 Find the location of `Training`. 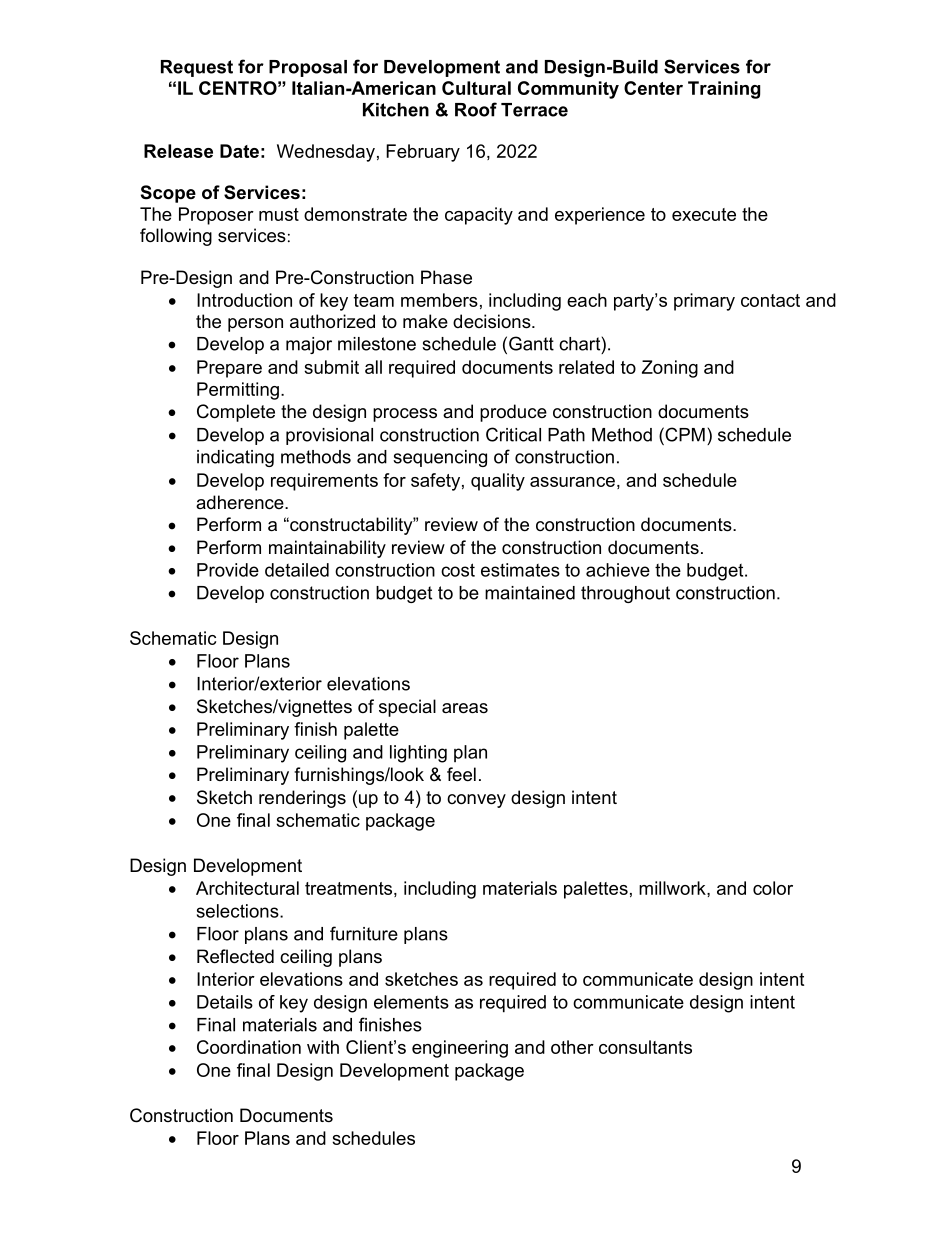

Training is located at coordinates (724, 90).
